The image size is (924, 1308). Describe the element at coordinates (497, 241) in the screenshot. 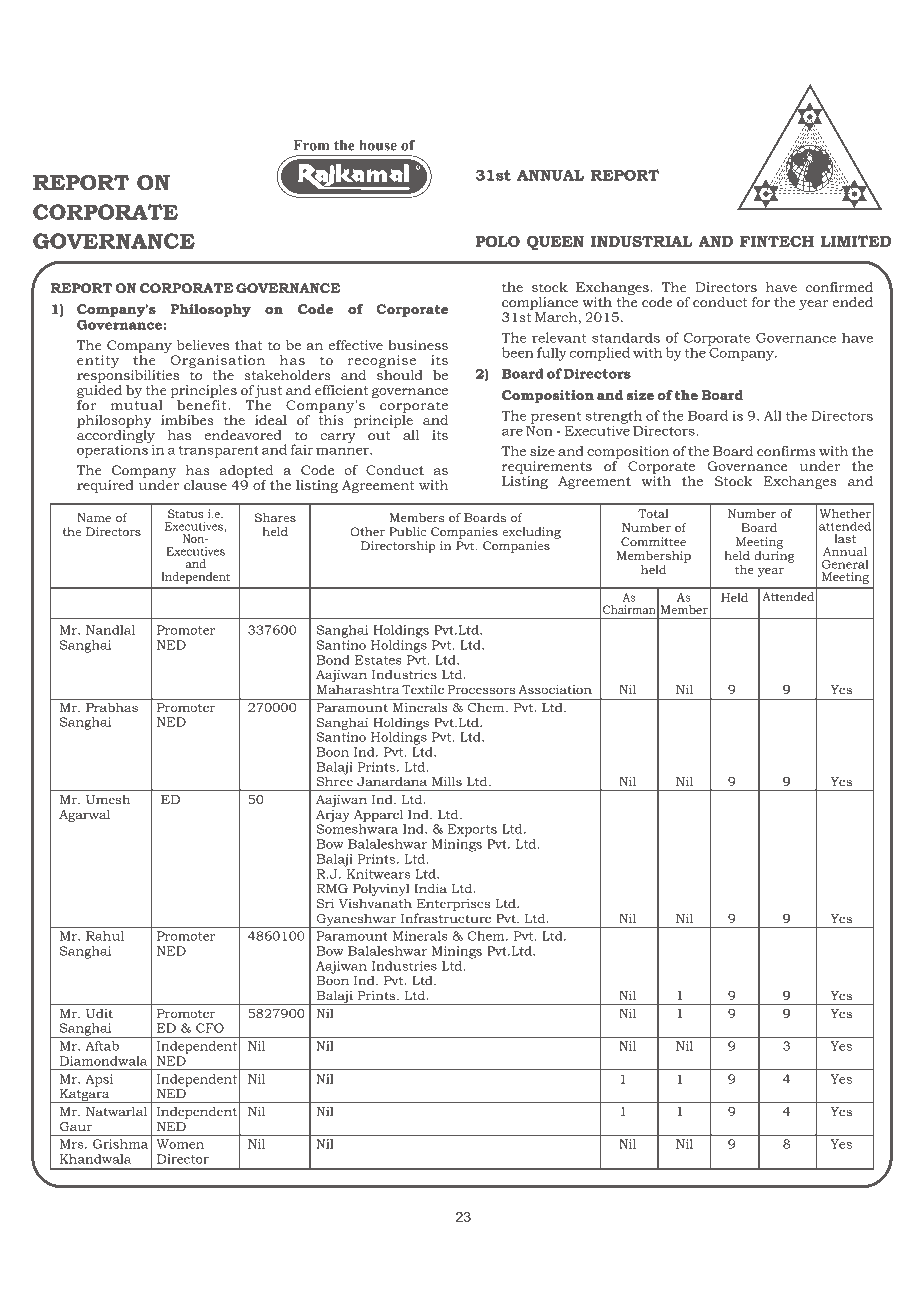

I see `POLO` at that location.
